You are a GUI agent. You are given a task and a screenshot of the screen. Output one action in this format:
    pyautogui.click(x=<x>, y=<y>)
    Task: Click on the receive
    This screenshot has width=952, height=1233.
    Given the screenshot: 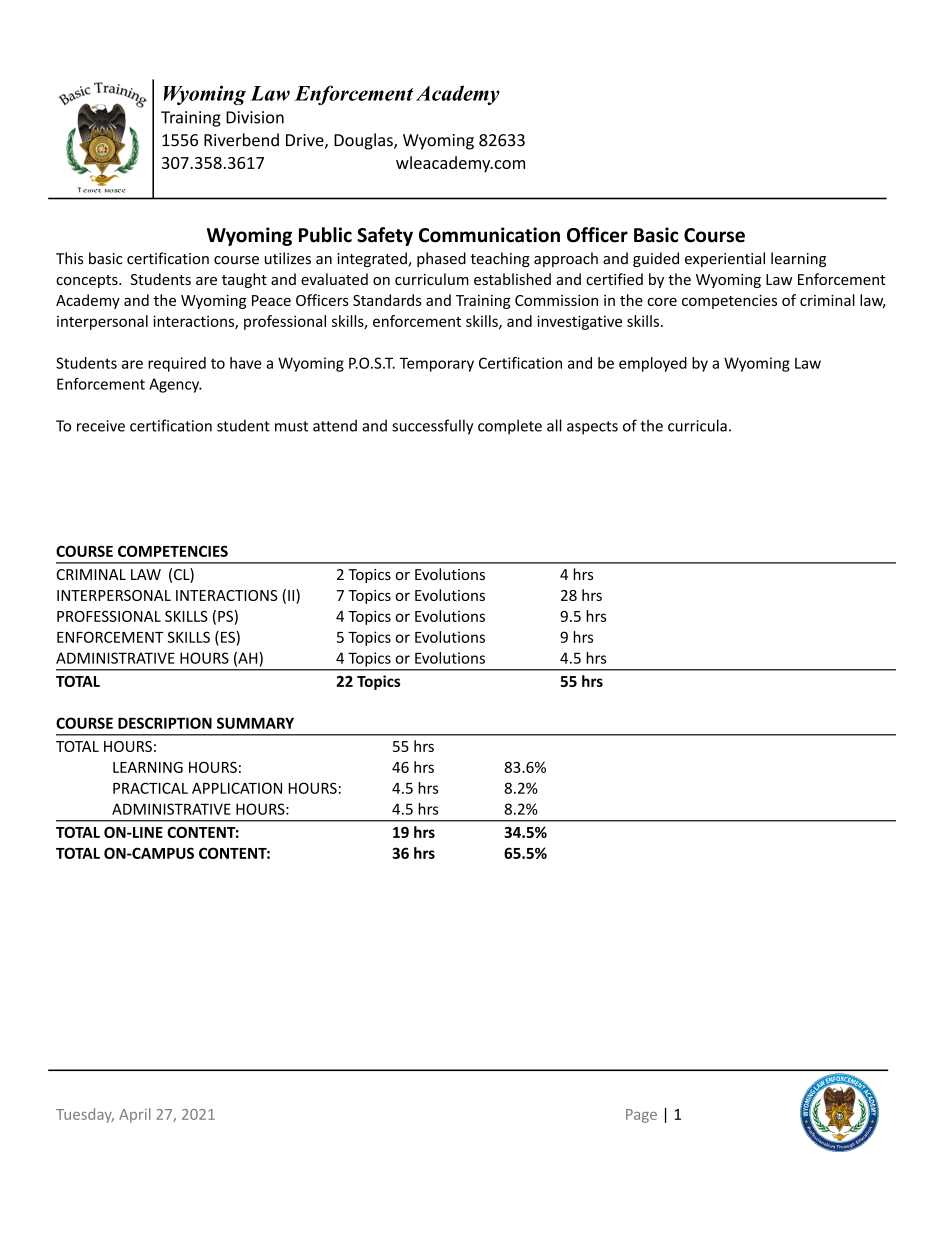 What is the action you would take?
    pyautogui.click(x=101, y=426)
